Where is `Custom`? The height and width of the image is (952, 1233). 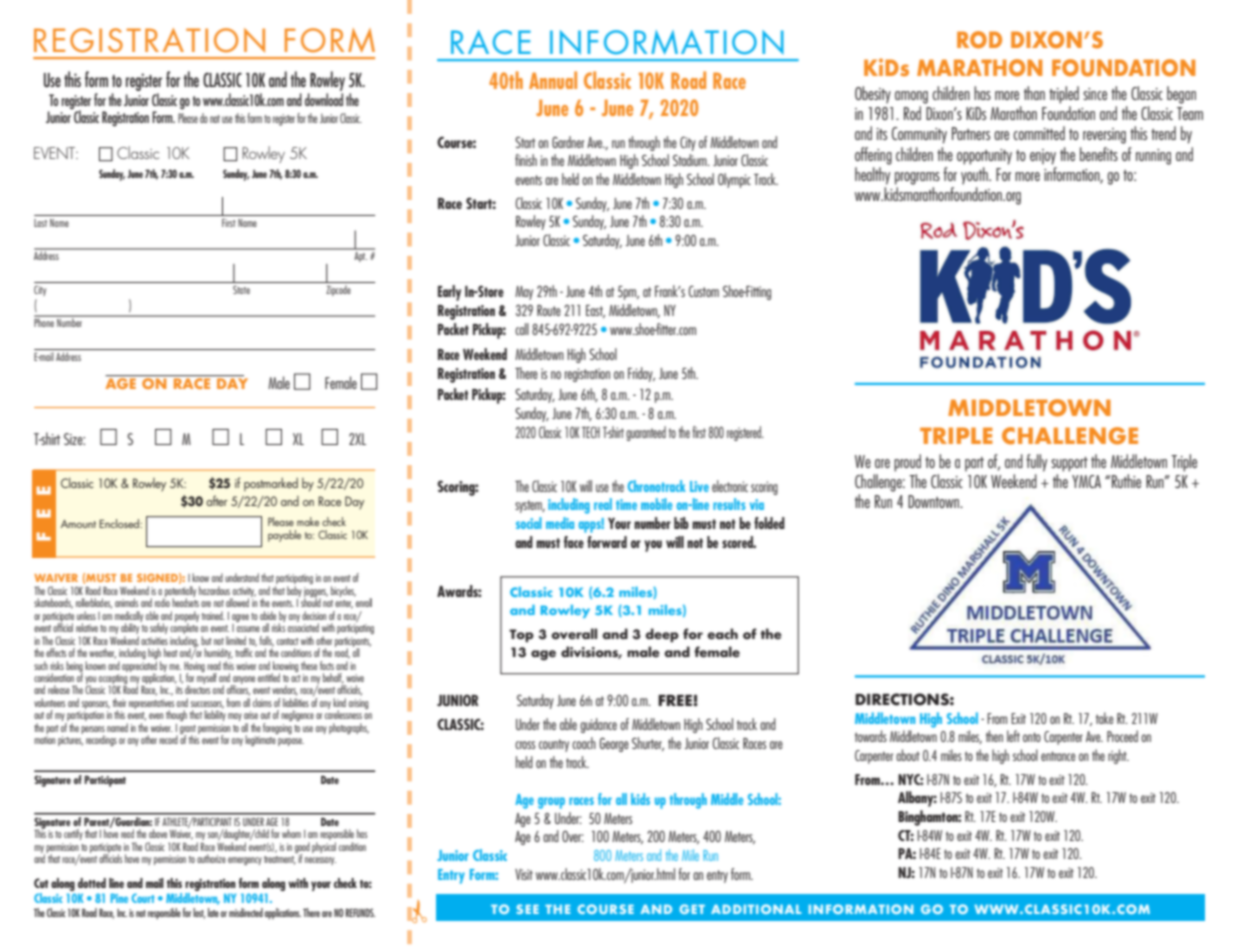 Custom is located at coordinates (704, 291).
